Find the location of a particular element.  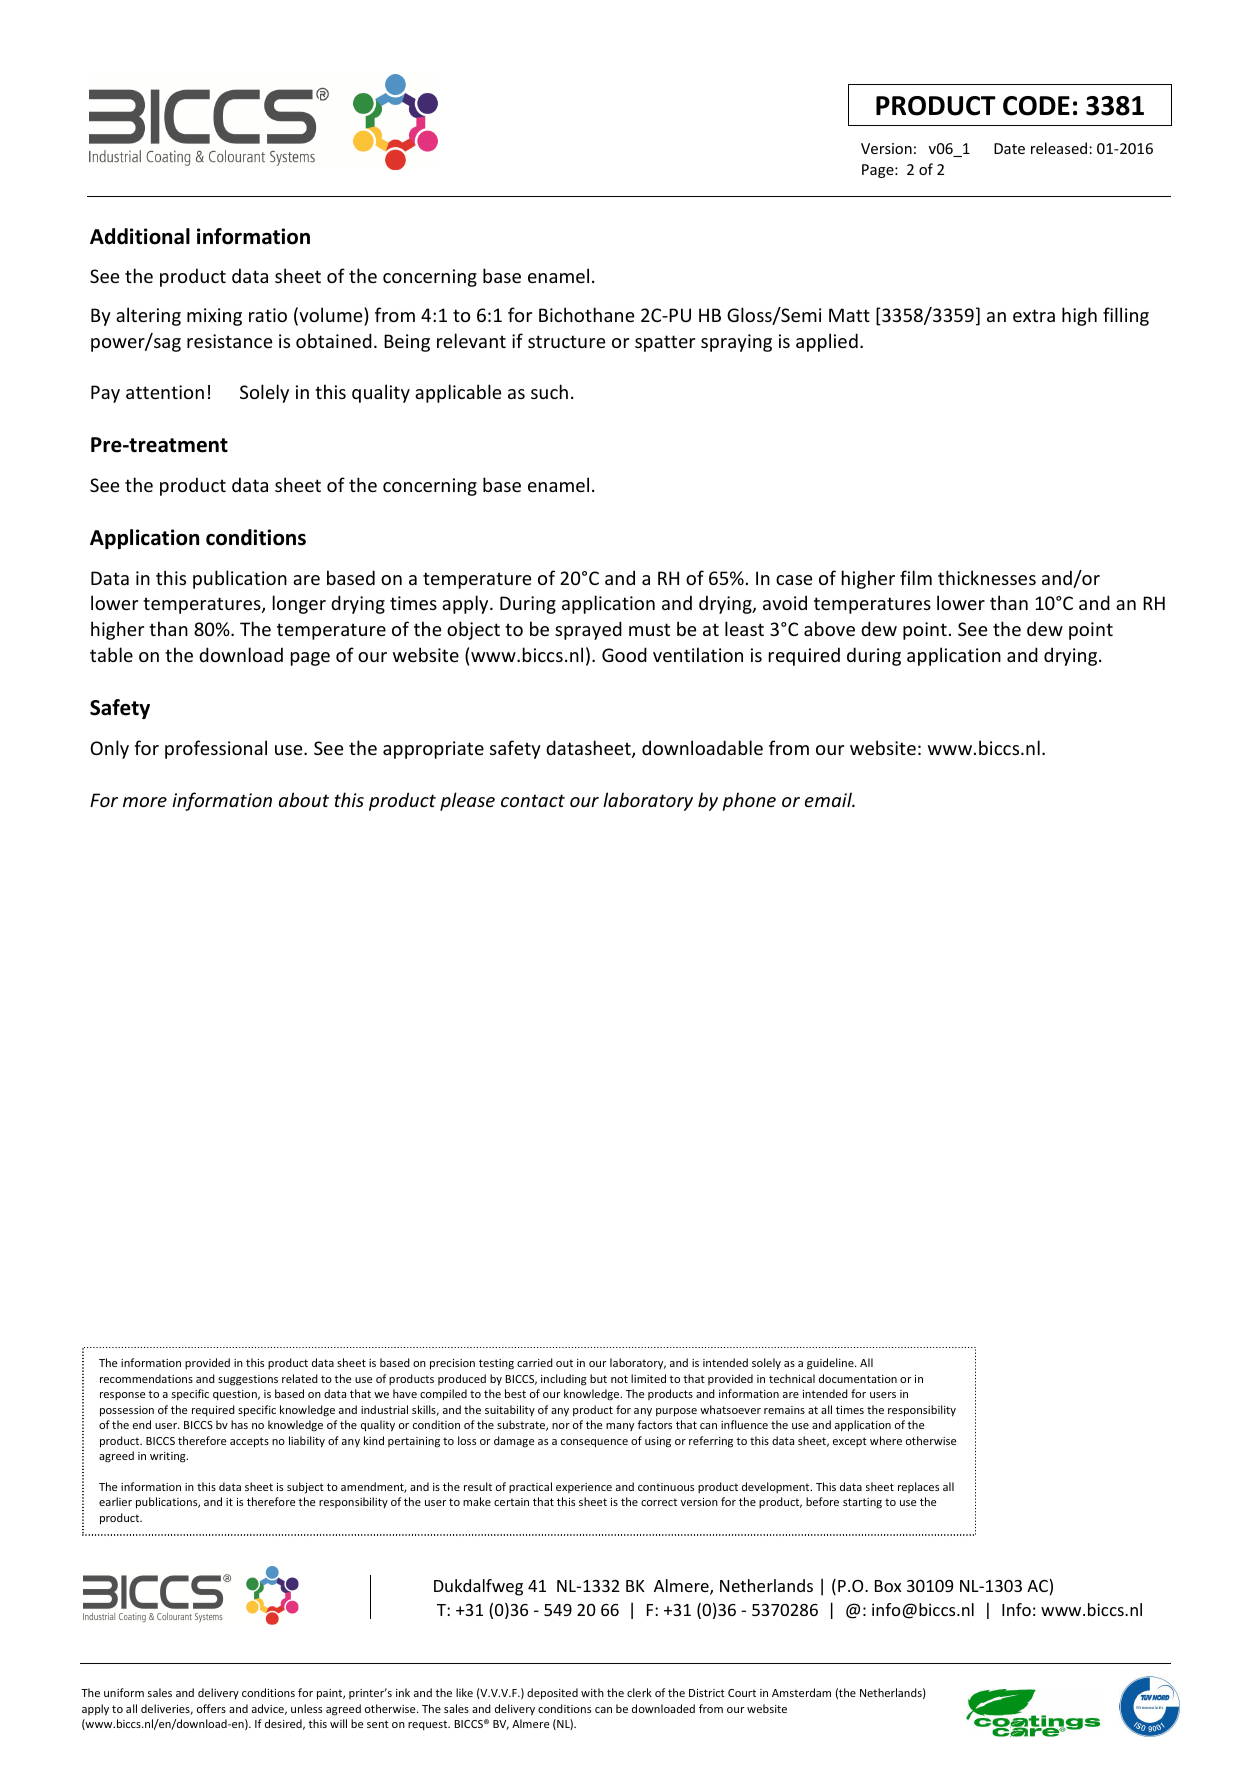

Box is located at coordinates (888, 1586).
